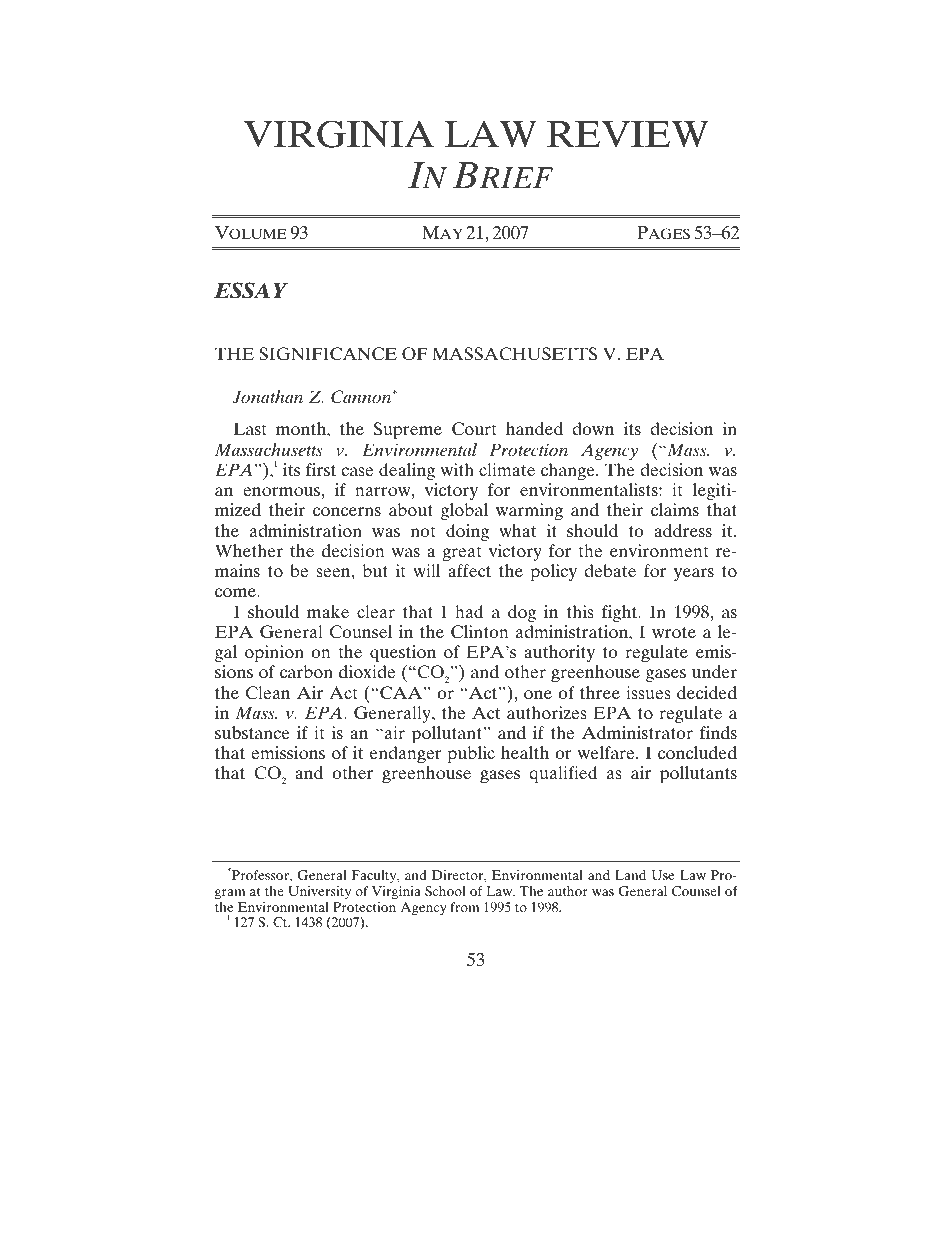 The image size is (952, 1233). I want to click on enormous, so click(282, 491).
